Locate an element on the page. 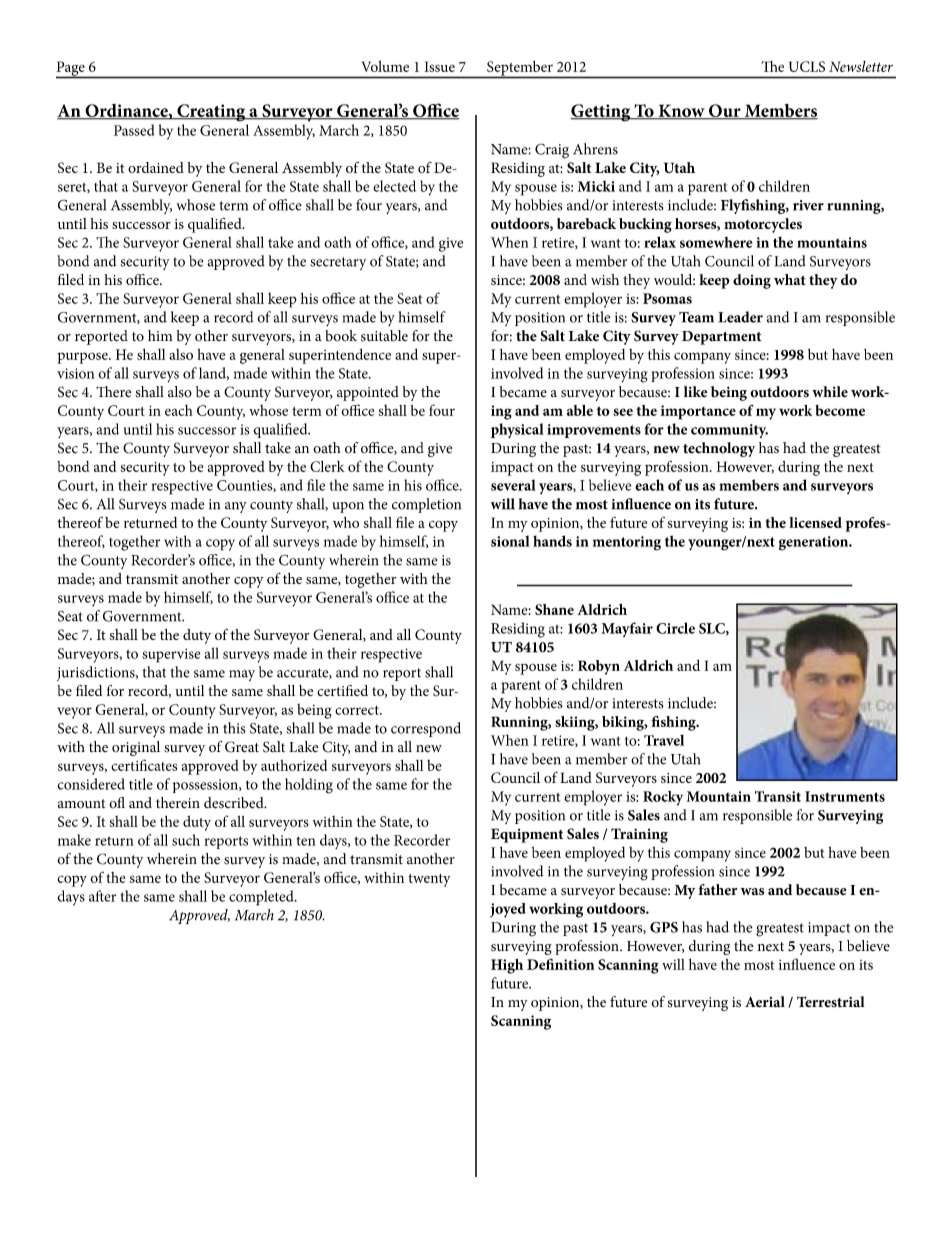 This image has height=1233, width=952. Aerial is located at coordinates (765, 1002).
